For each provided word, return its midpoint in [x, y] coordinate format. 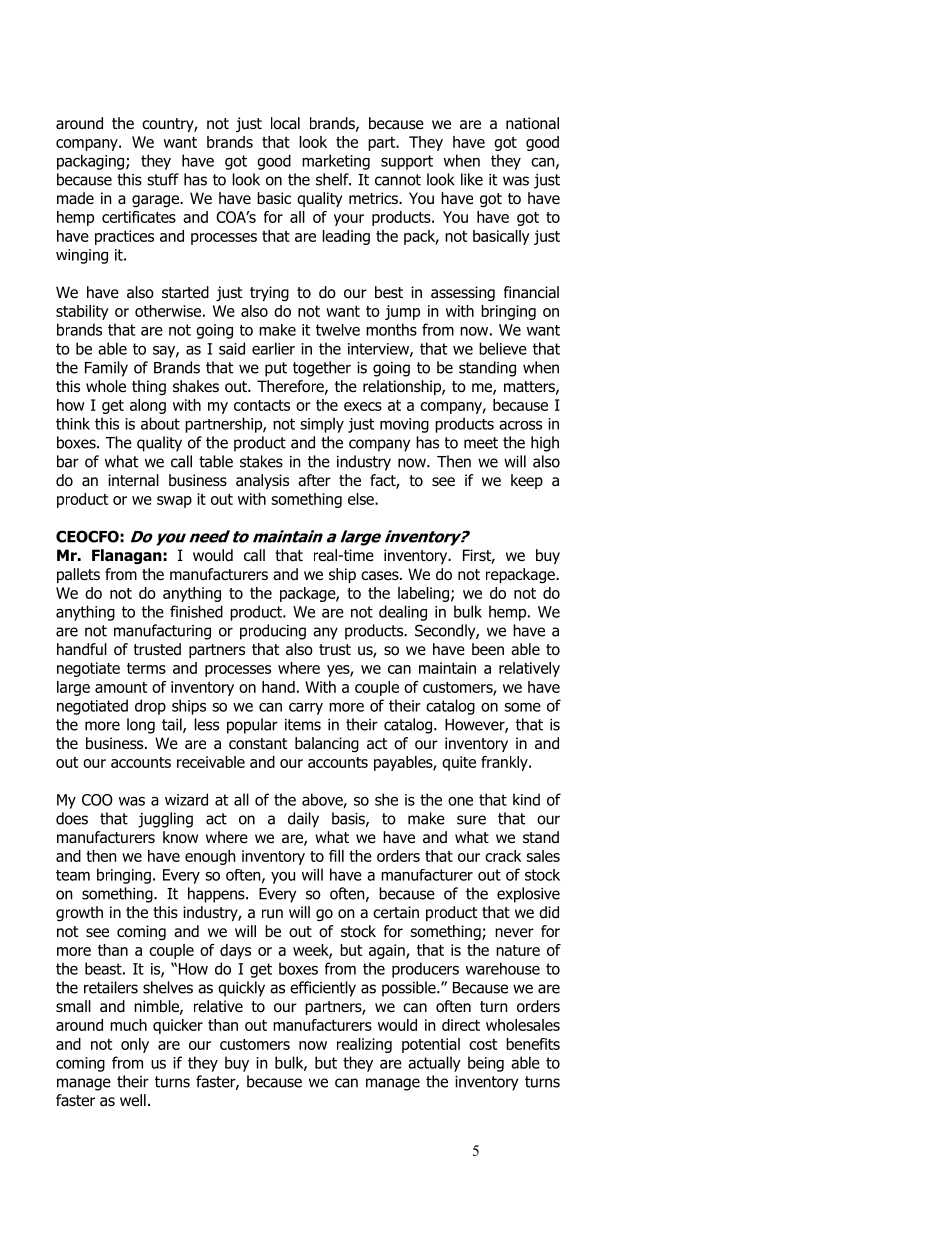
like [472, 179]
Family [106, 369]
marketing [336, 162]
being [486, 1064]
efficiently [323, 989]
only [135, 1045]
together [322, 369]
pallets [78, 575]
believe [503, 348]
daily [303, 820]
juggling [165, 820]
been [488, 649]
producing [273, 632]
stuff [163, 179]
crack [503, 856]
